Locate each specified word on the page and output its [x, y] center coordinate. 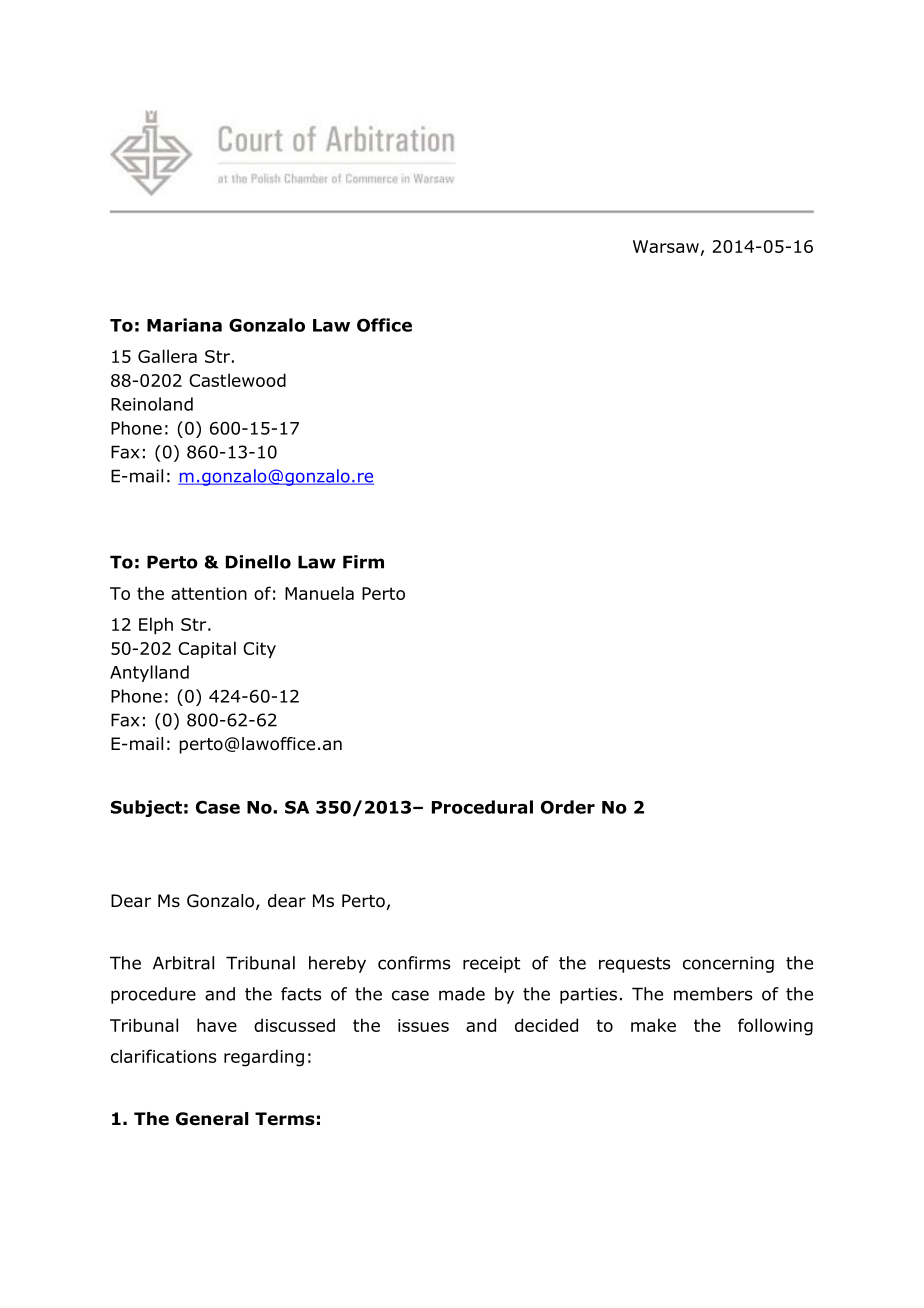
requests [635, 965]
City [259, 650]
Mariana [184, 325]
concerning [728, 964]
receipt [491, 964]
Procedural [482, 807]
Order [568, 807]
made [462, 994]
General [212, 1119]
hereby [337, 964]
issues [423, 1025]
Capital [207, 649]
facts [301, 994]
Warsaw [666, 246]
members [713, 994]
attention [209, 593]
